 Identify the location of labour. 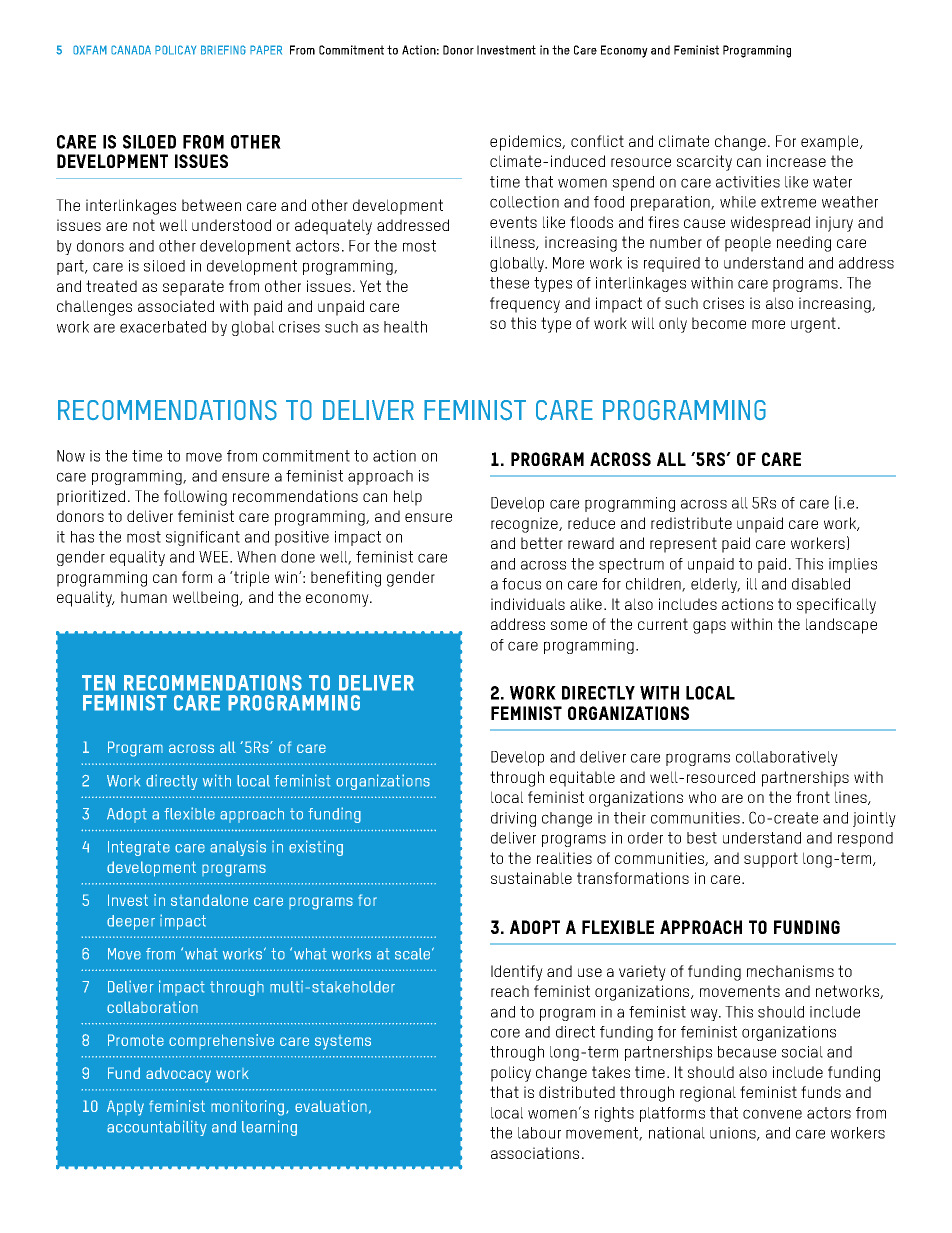
(539, 1133).
